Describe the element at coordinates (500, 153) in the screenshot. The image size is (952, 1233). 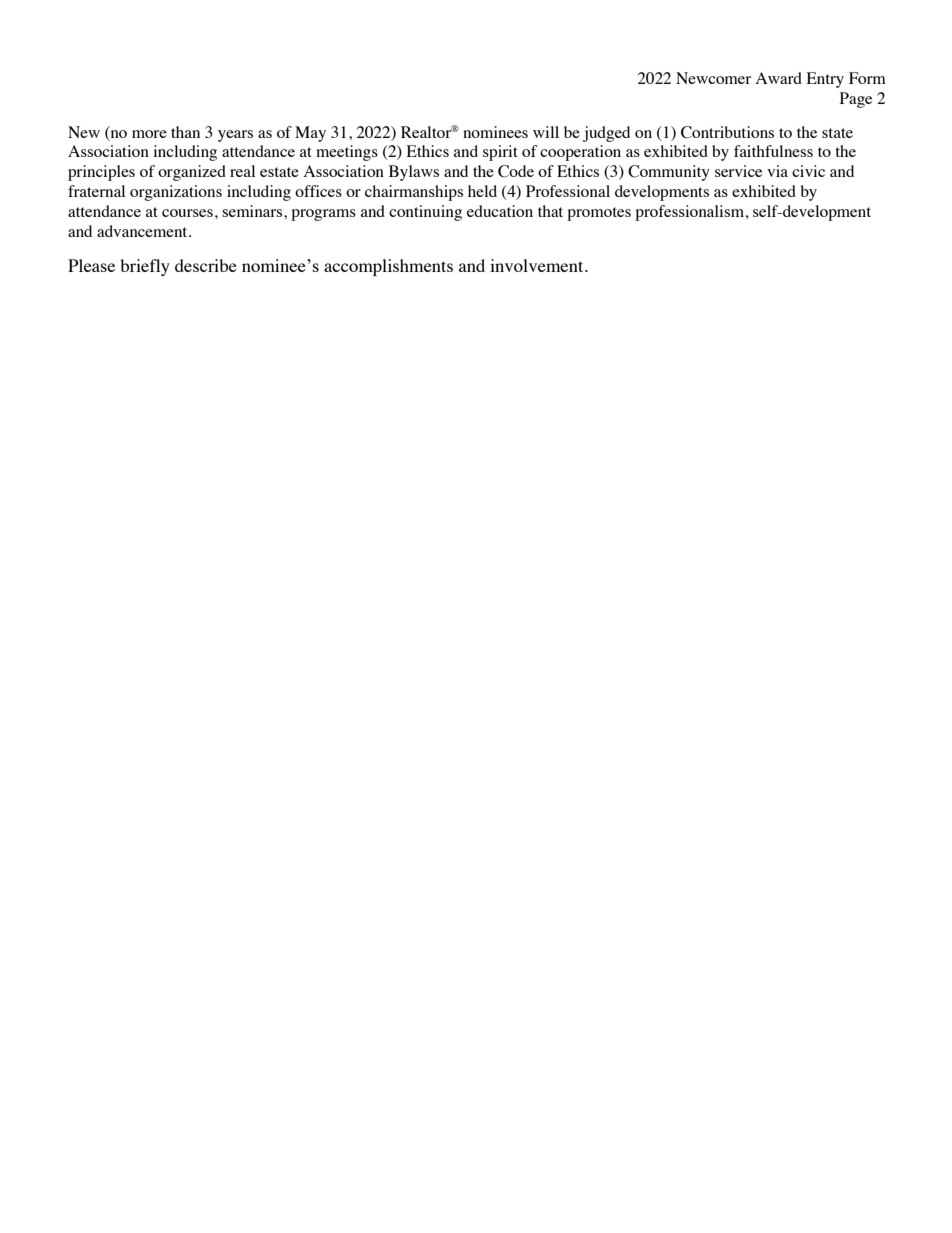
I see `spirit` at that location.
